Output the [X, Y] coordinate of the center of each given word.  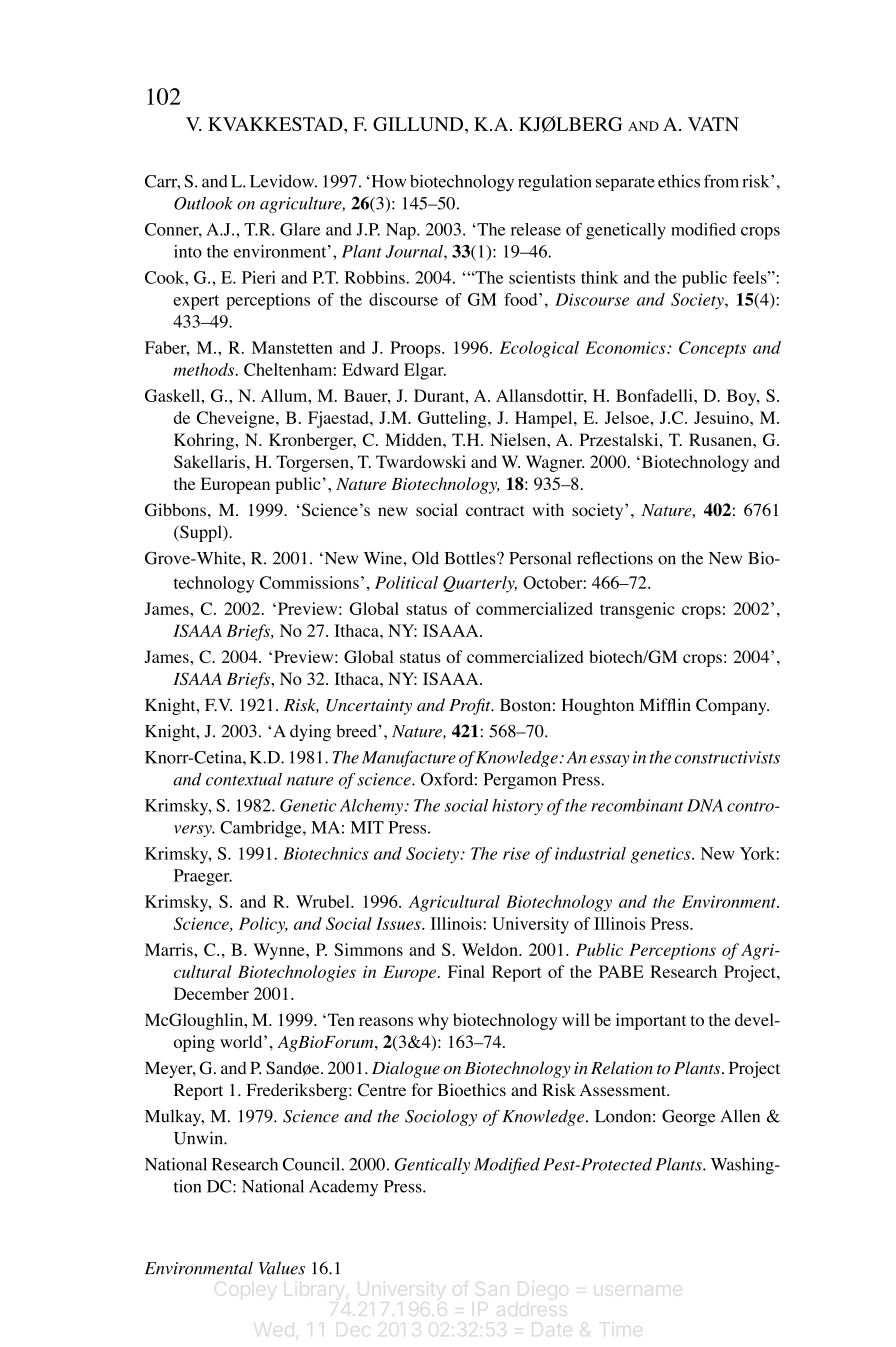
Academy [343, 1188]
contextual [244, 779]
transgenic [637, 610]
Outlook [203, 203]
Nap [402, 231]
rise [516, 853]
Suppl [201, 533]
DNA [705, 805]
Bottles [471, 558]
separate [625, 184]
